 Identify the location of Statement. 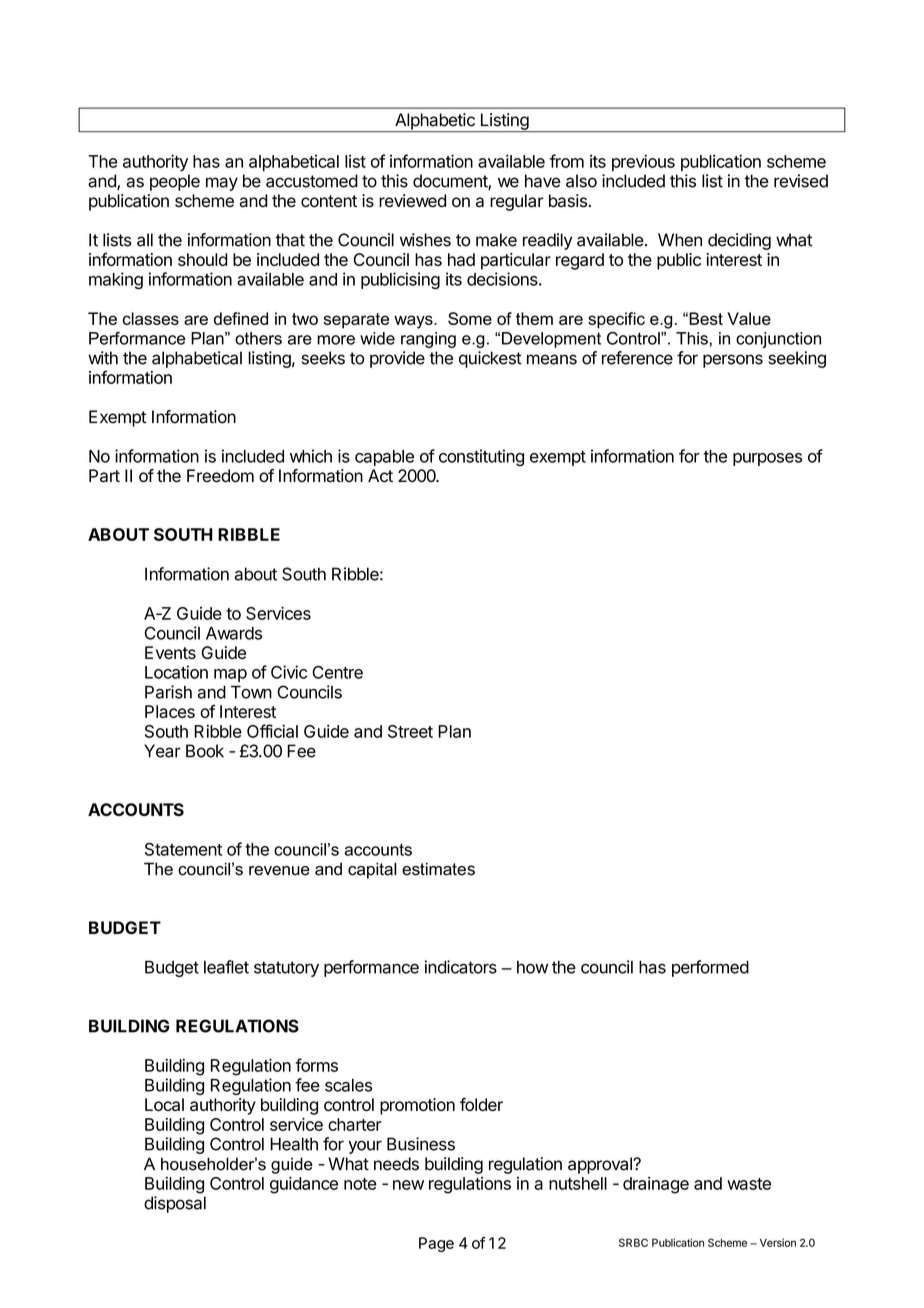
(183, 849).
